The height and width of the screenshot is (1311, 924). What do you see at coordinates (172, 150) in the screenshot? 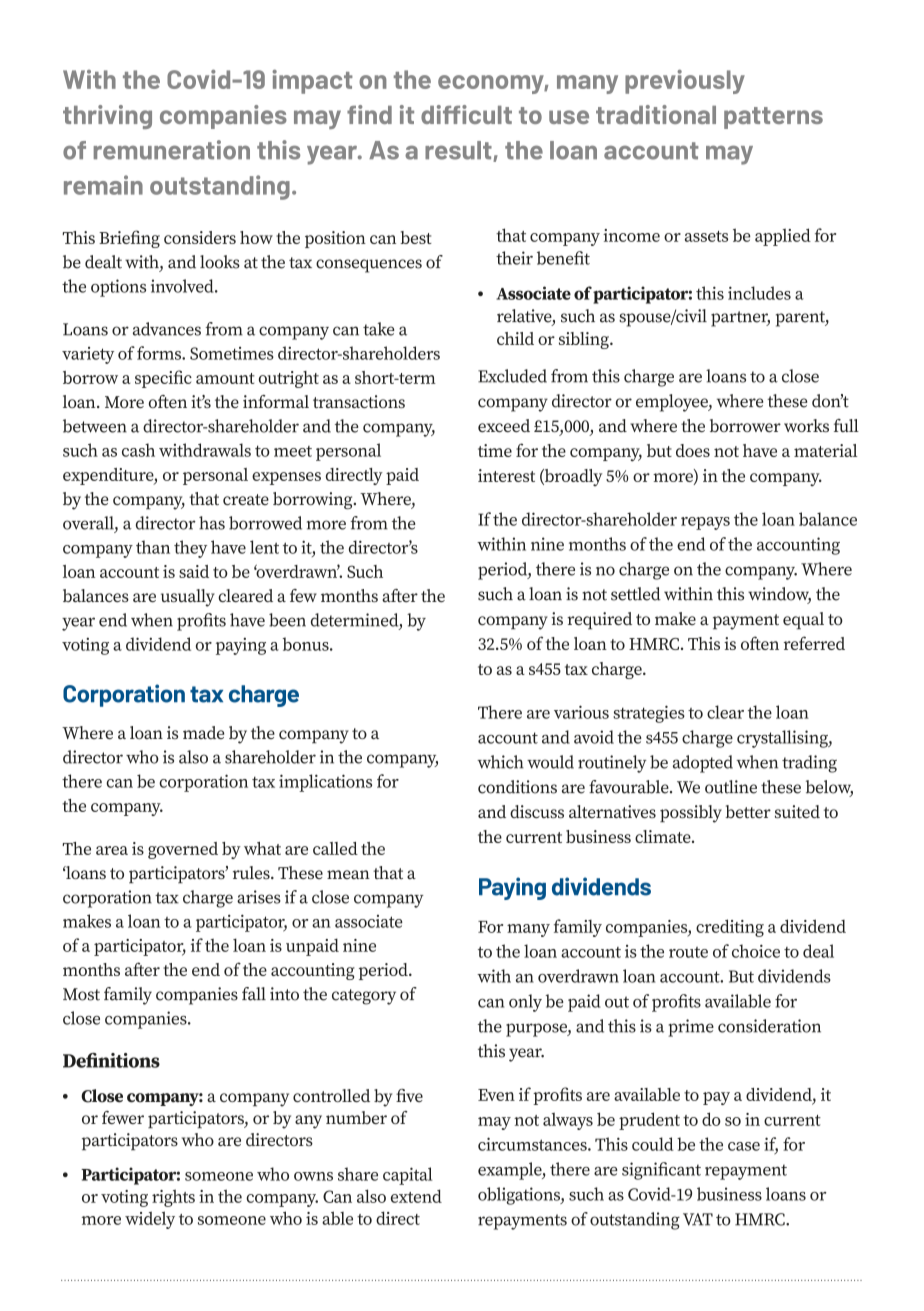
I see `remuneration` at bounding box center [172, 150].
